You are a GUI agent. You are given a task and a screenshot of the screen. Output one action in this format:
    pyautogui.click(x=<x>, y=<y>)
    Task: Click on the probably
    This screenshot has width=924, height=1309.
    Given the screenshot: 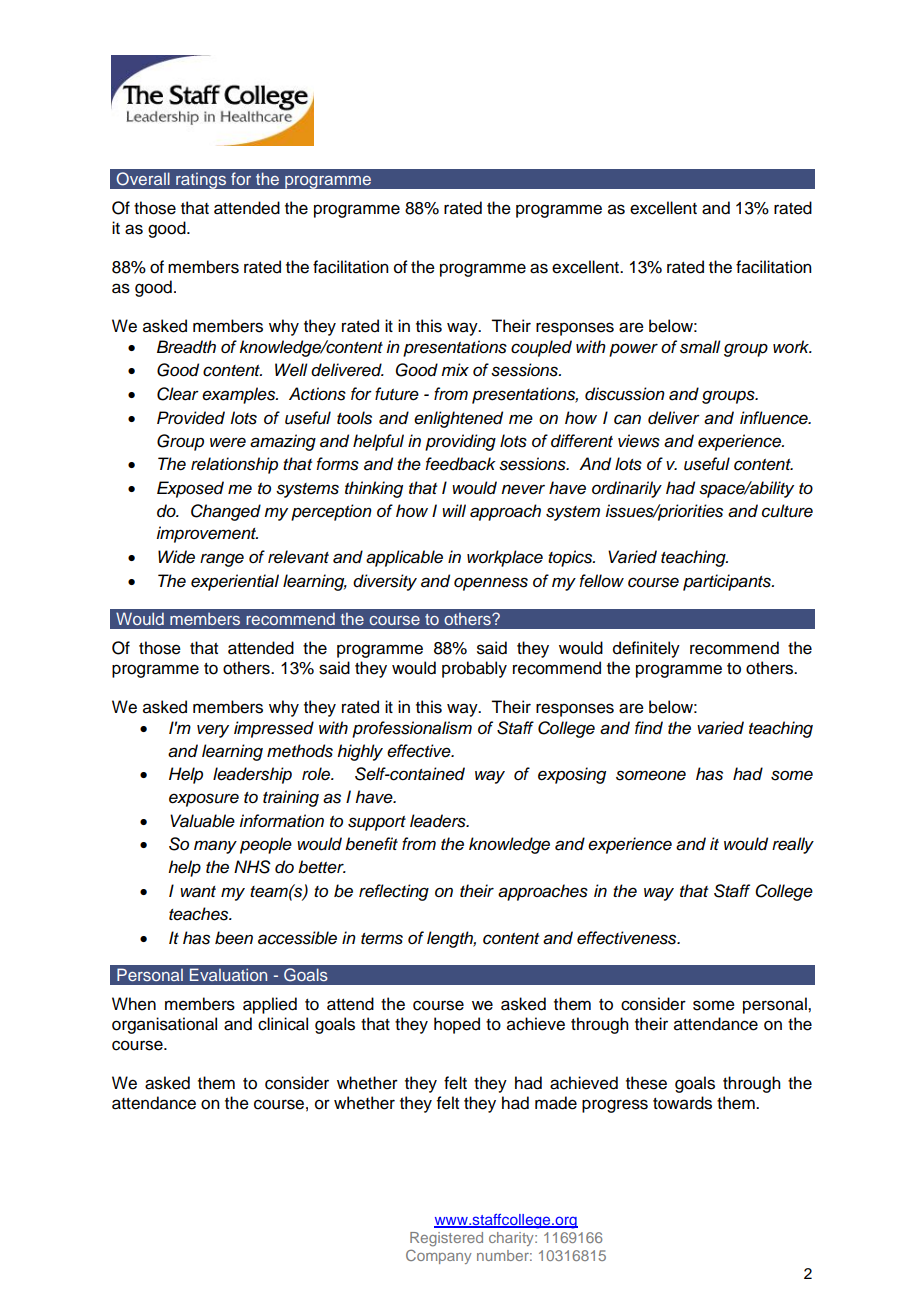 What is the action you would take?
    pyautogui.click(x=474, y=669)
